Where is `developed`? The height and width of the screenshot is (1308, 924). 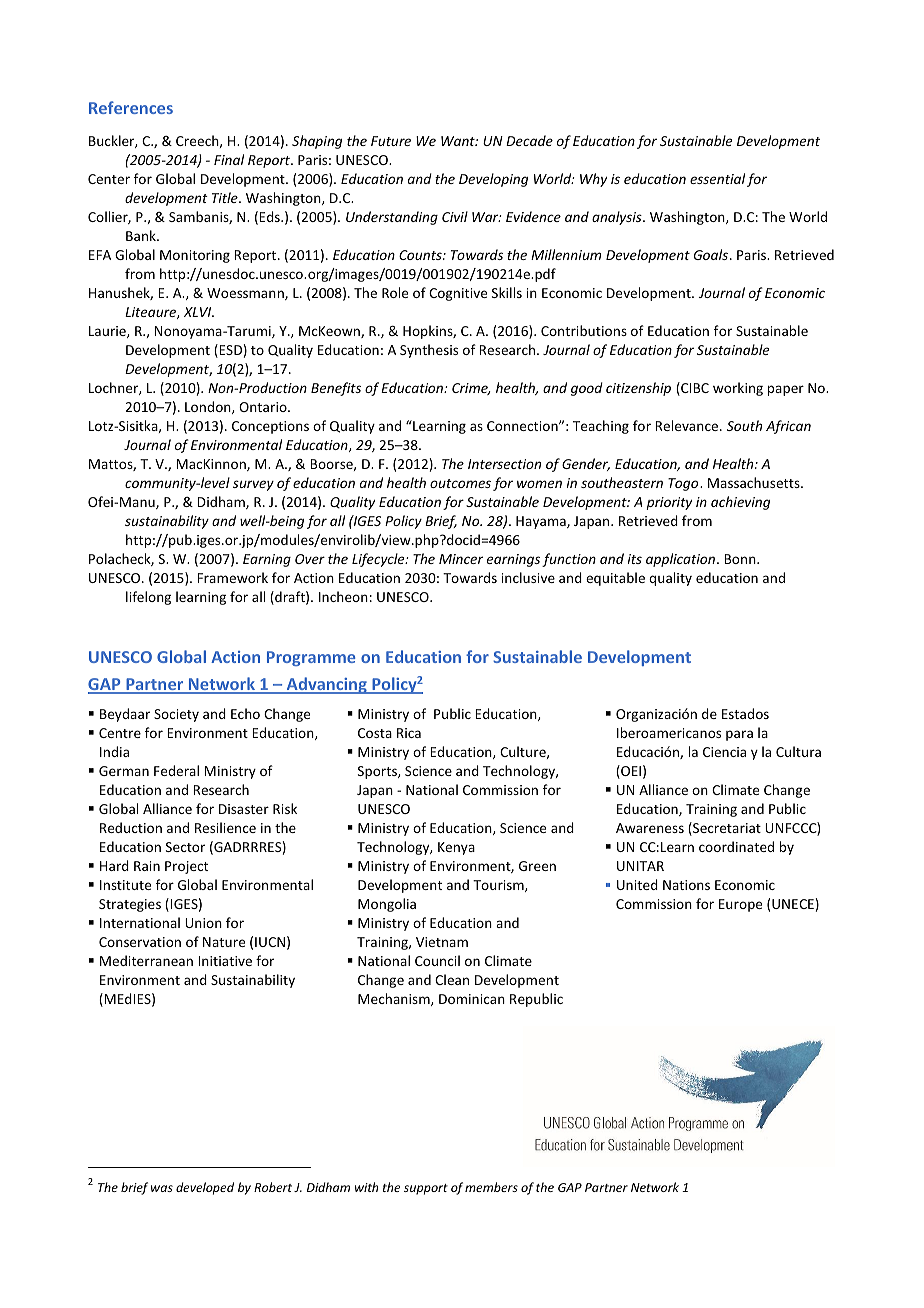 developed is located at coordinates (205, 1188).
